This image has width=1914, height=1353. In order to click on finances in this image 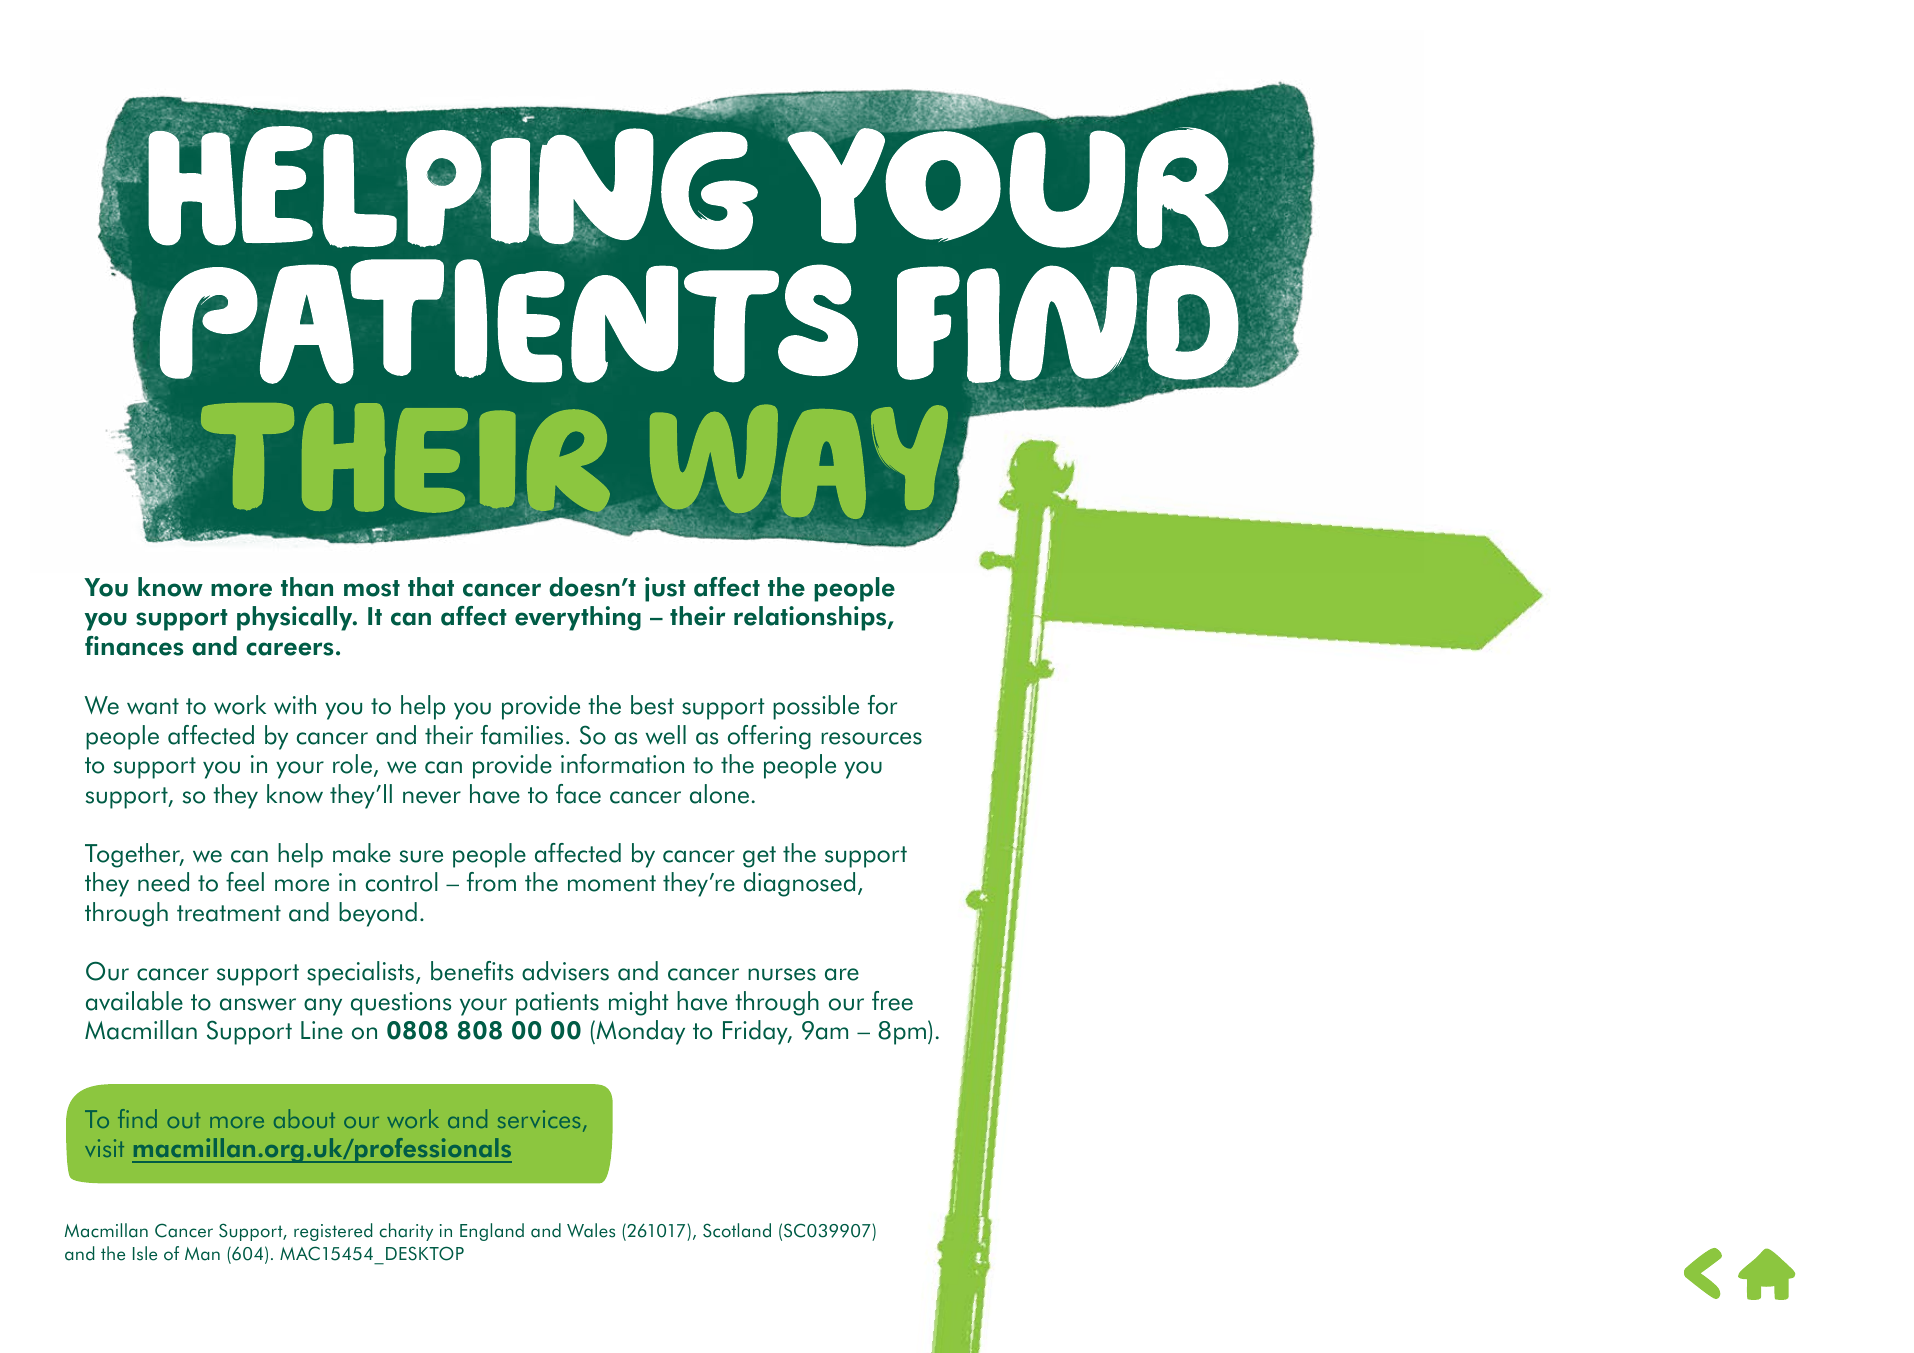, I will do `click(134, 646)`.
